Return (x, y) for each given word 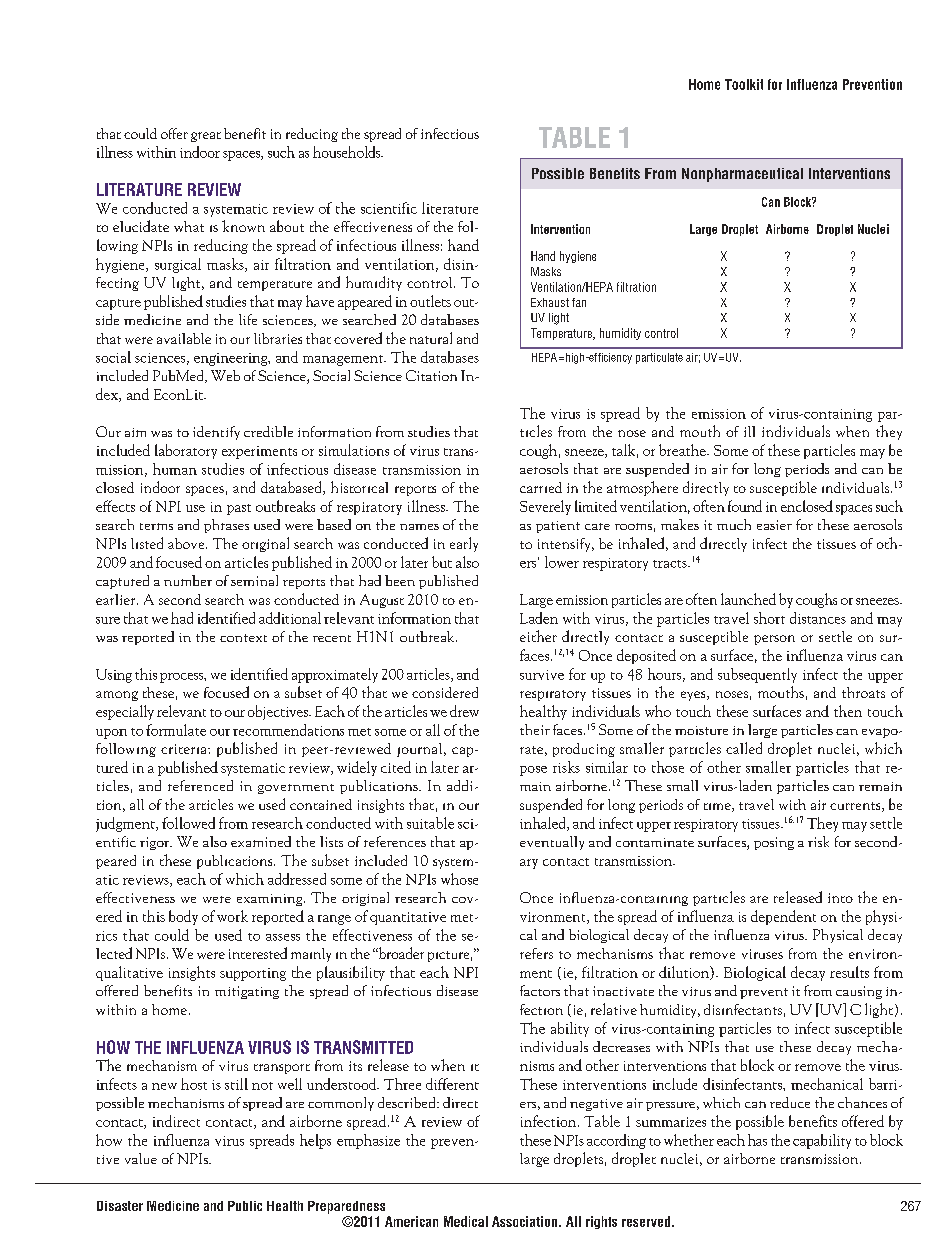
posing (774, 843)
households (348, 152)
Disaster (120, 1206)
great (206, 137)
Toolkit (744, 84)
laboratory (186, 451)
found (745, 506)
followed (188, 823)
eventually (552, 843)
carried (541, 487)
